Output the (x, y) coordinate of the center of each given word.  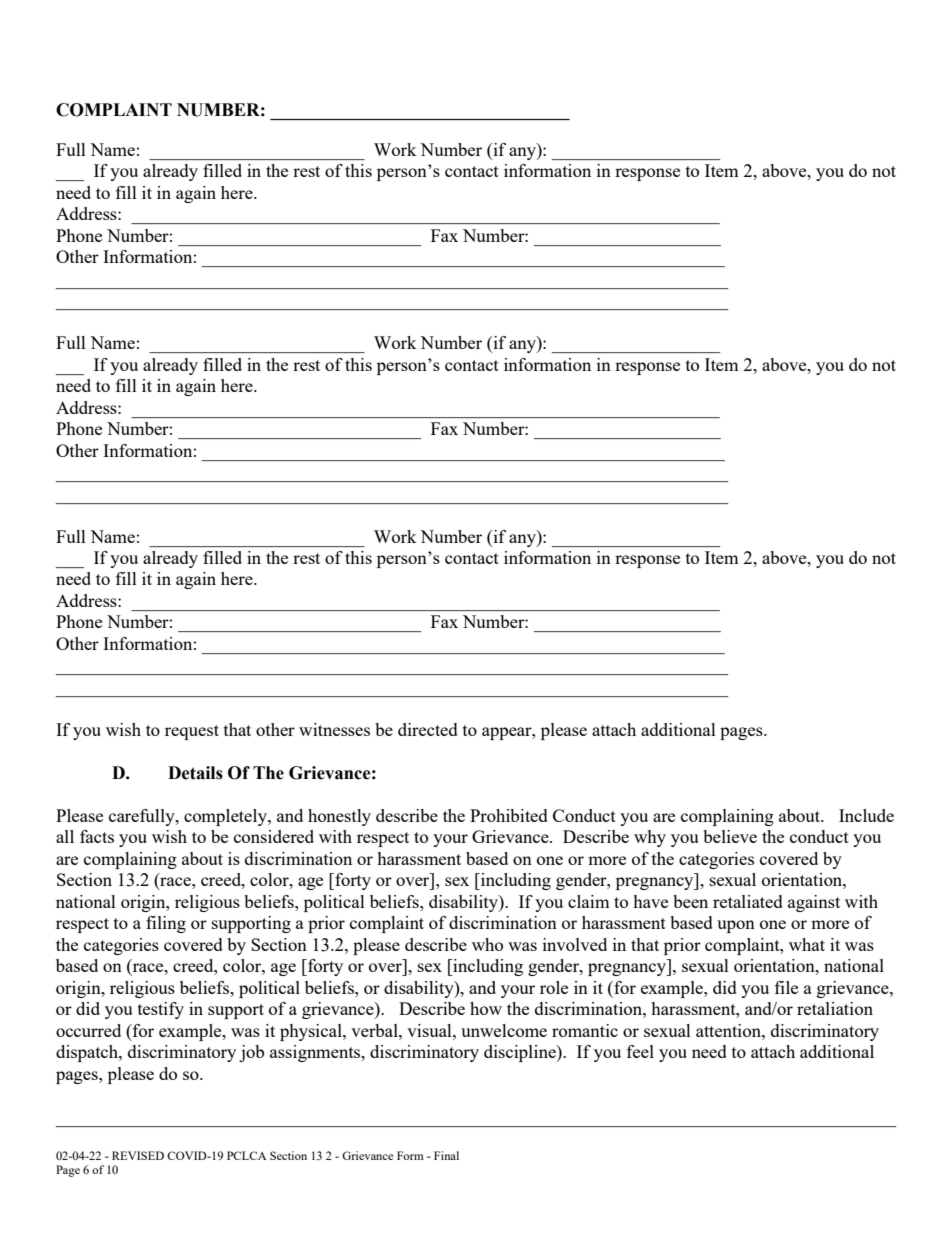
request (192, 732)
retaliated (748, 901)
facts (97, 836)
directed (428, 729)
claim (589, 901)
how (486, 1008)
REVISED (138, 1155)
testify (161, 1010)
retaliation (835, 1008)
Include (866, 815)
